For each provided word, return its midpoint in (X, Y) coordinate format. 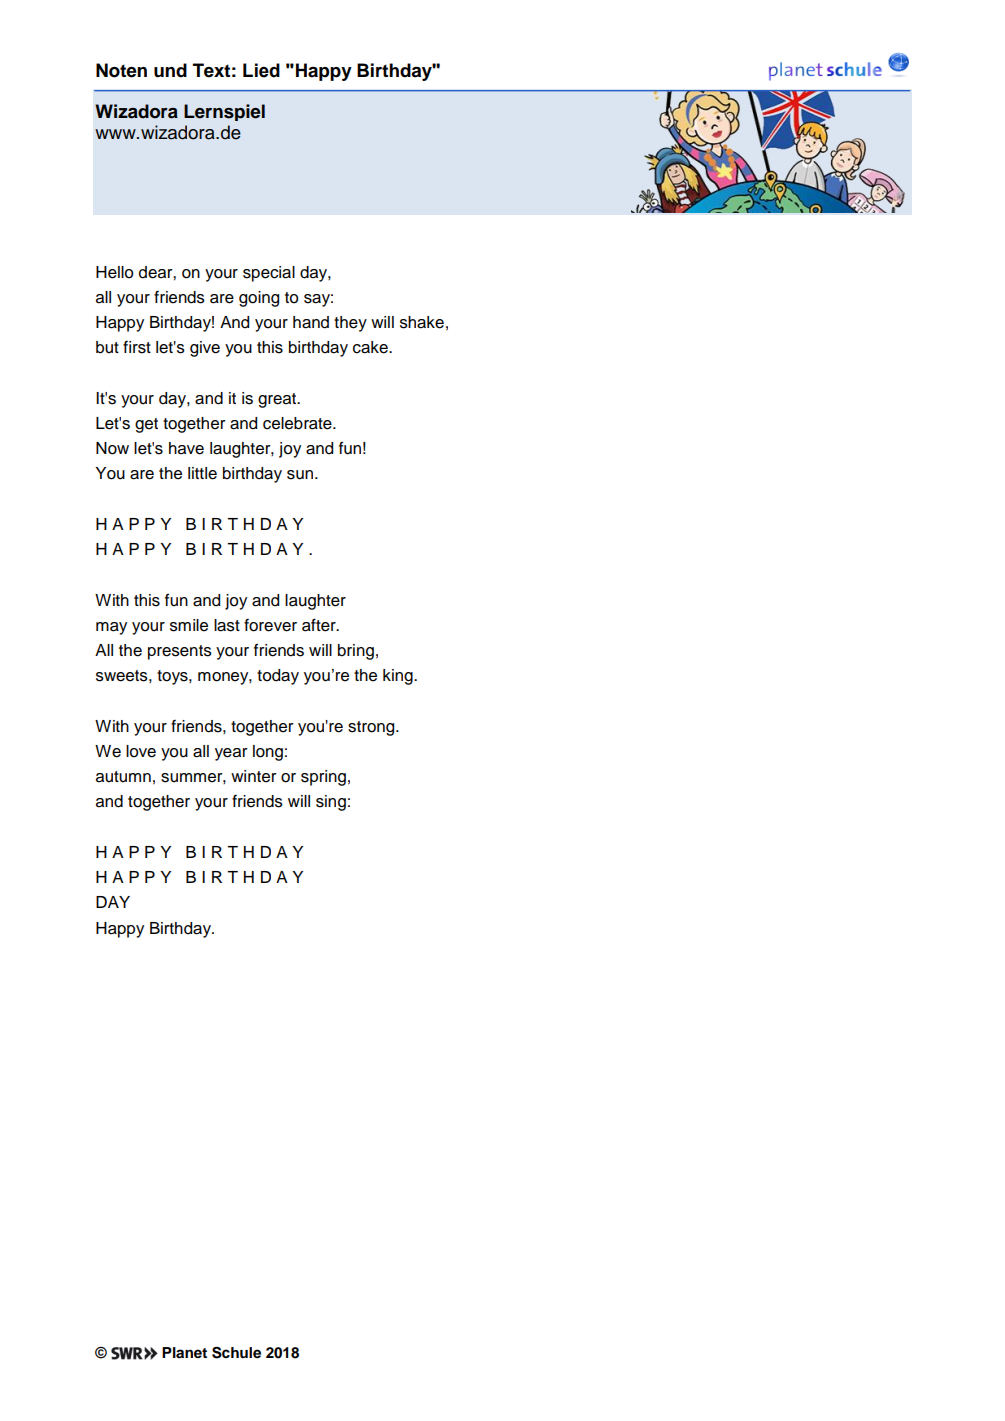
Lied (261, 70)
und (170, 70)
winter (254, 776)
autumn (123, 777)
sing (331, 803)
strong (372, 728)
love (141, 751)
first (137, 347)
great (278, 400)
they (350, 324)
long (268, 753)
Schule (236, 1352)
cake (371, 347)
